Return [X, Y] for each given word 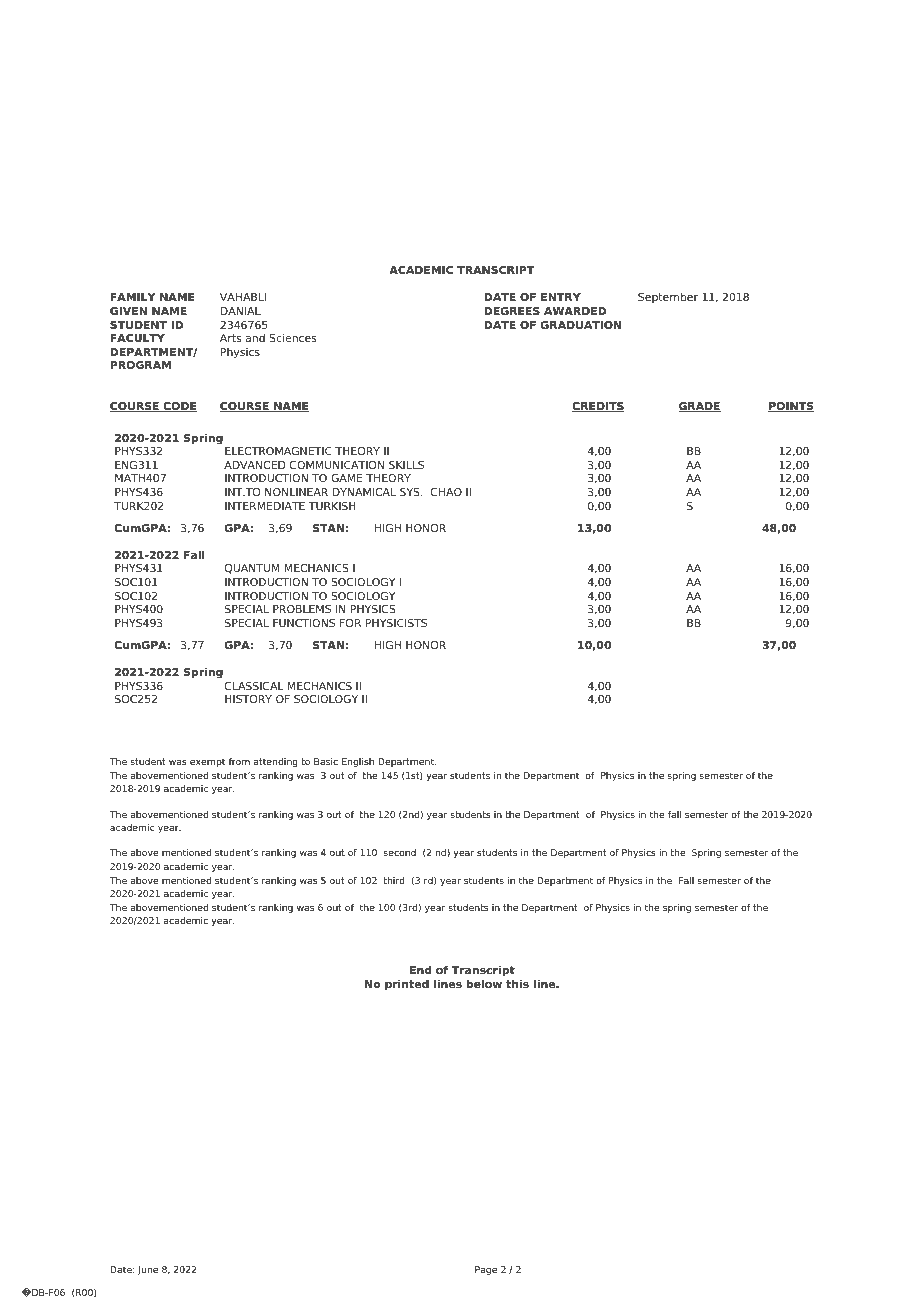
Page [486, 1270]
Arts [230, 338]
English [358, 762]
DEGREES [512, 311]
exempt [207, 762]
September [668, 297]
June [148, 1270]
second [399, 852]
